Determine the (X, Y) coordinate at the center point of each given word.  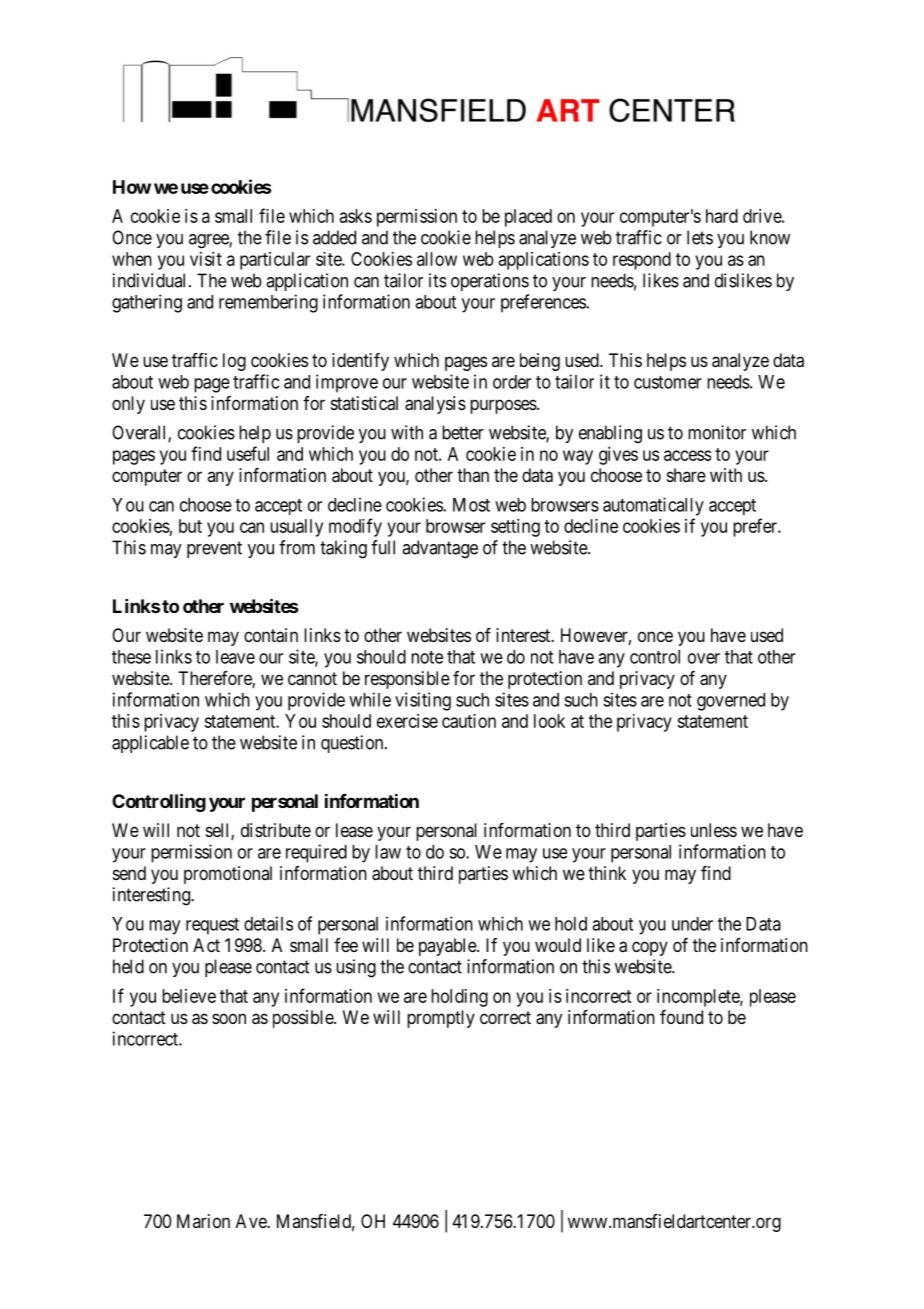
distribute (276, 830)
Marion (203, 1221)
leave (235, 657)
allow (437, 259)
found (681, 1017)
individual (151, 280)
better (463, 432)
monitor (717, 432)
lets (700, 237)
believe (189, 996)
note (427, 657)
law (388, 852)
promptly (441, 1019)
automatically (653, 506)
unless (714, 830)
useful (248, 453)
